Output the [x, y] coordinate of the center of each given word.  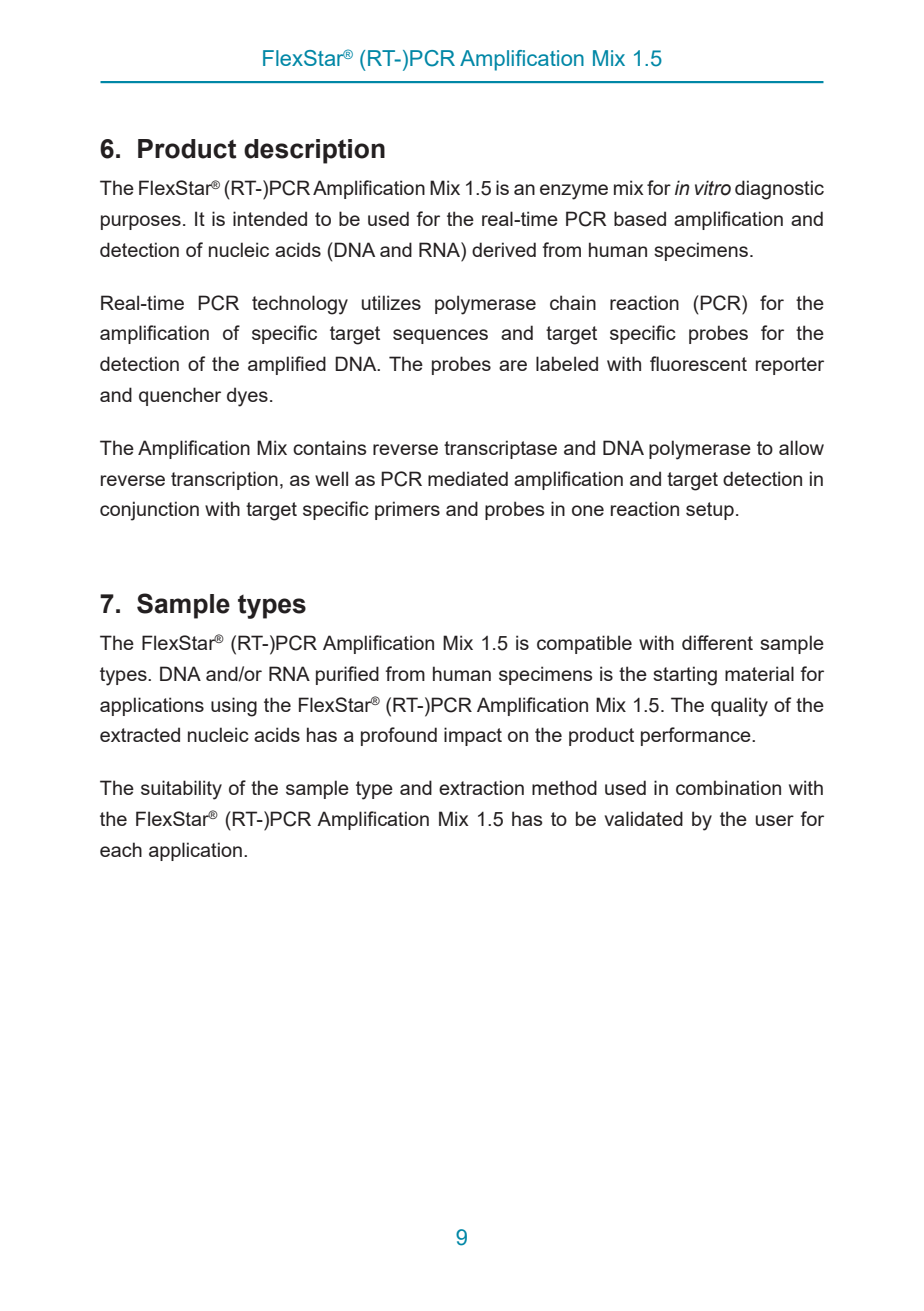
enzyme [574, 192]
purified [347, 675]
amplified [287, 365]
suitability [181, 790]
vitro [713, 188]
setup [710, 511]
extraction [481, 787]
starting [685, 676]
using [234, 707]
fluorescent [698, 363]
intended [270, 218]
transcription [224, 480]
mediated [468, 478]
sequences [440, 336]
